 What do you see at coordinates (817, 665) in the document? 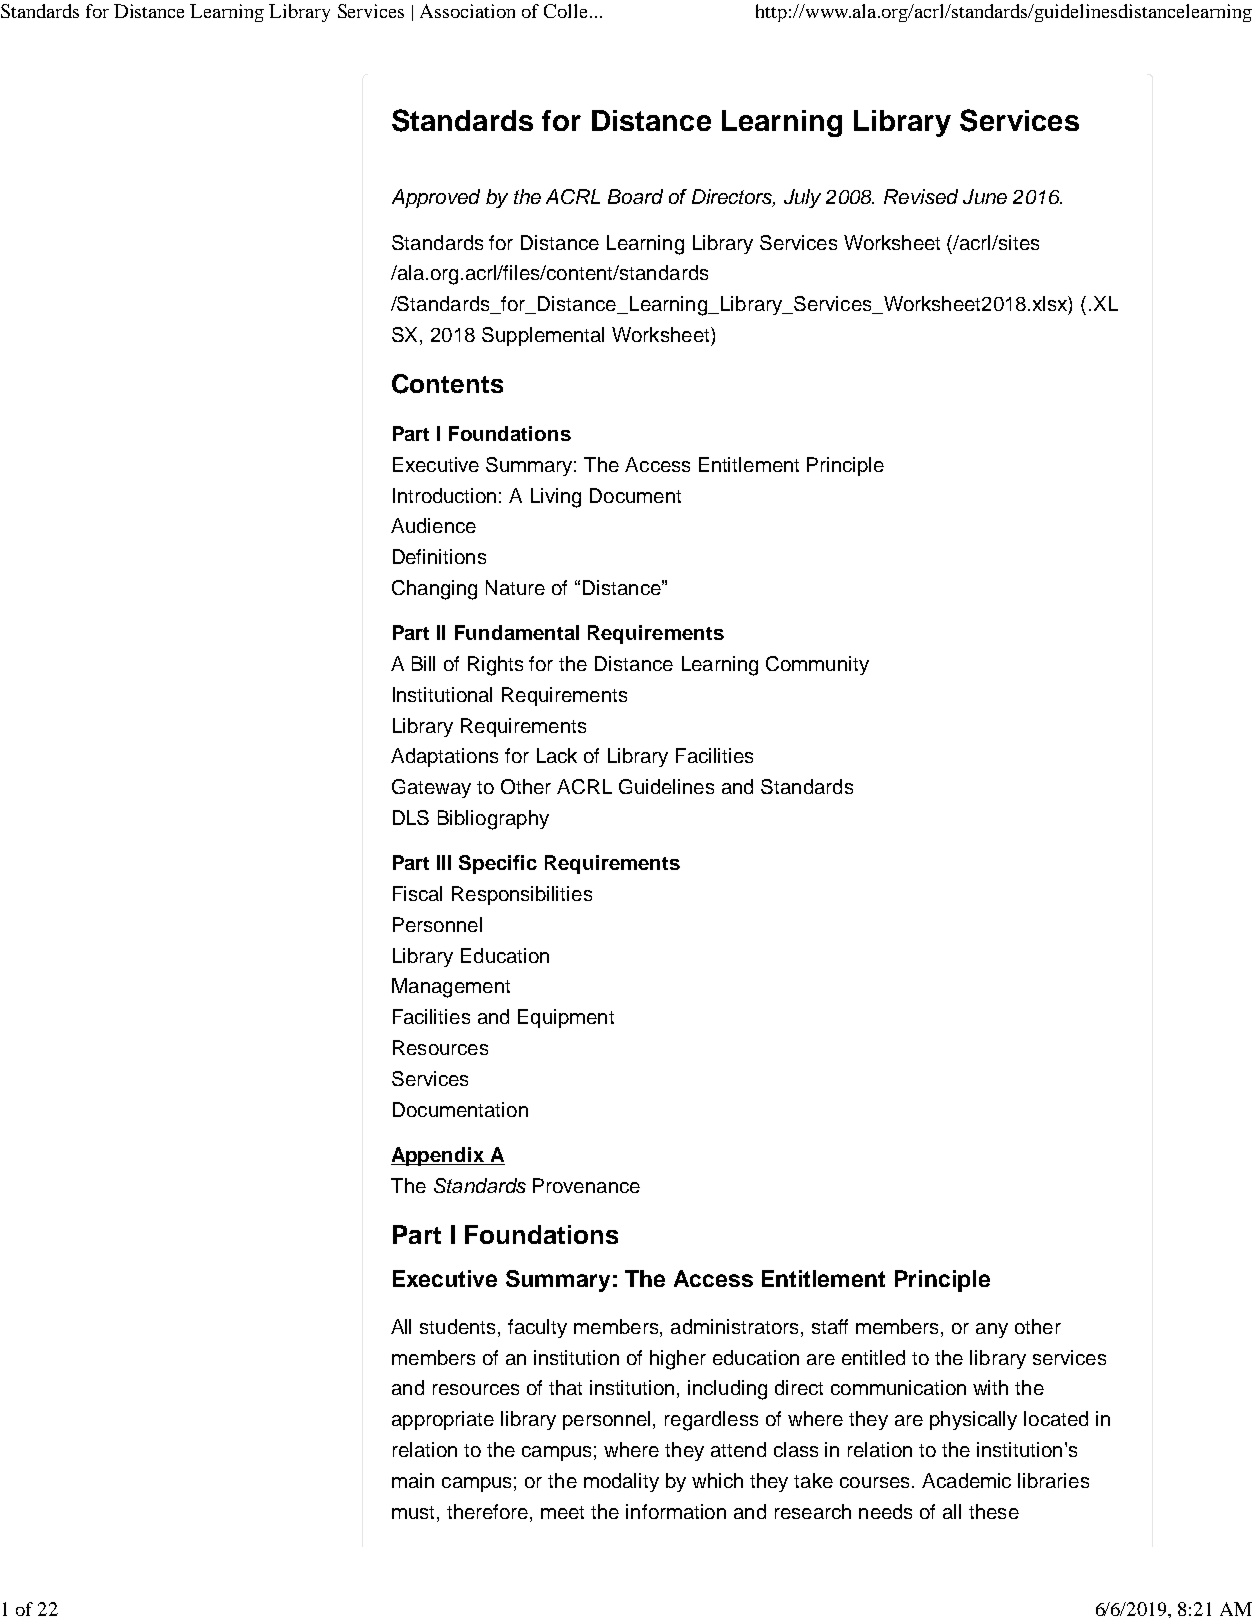
I see `Community` at bounding box center [817, 665].
